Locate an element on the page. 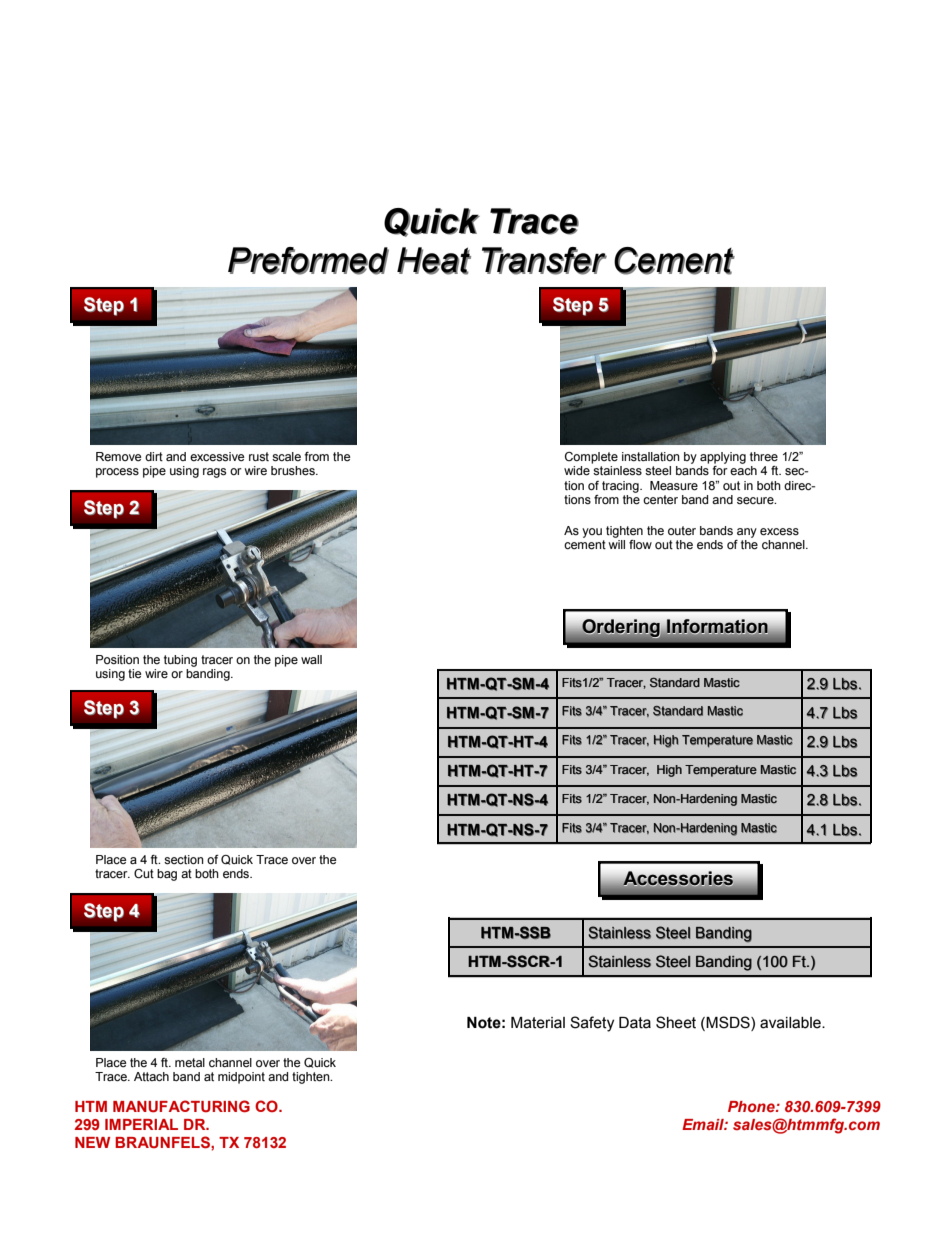  Heat is located at coordinates (434, 261).
